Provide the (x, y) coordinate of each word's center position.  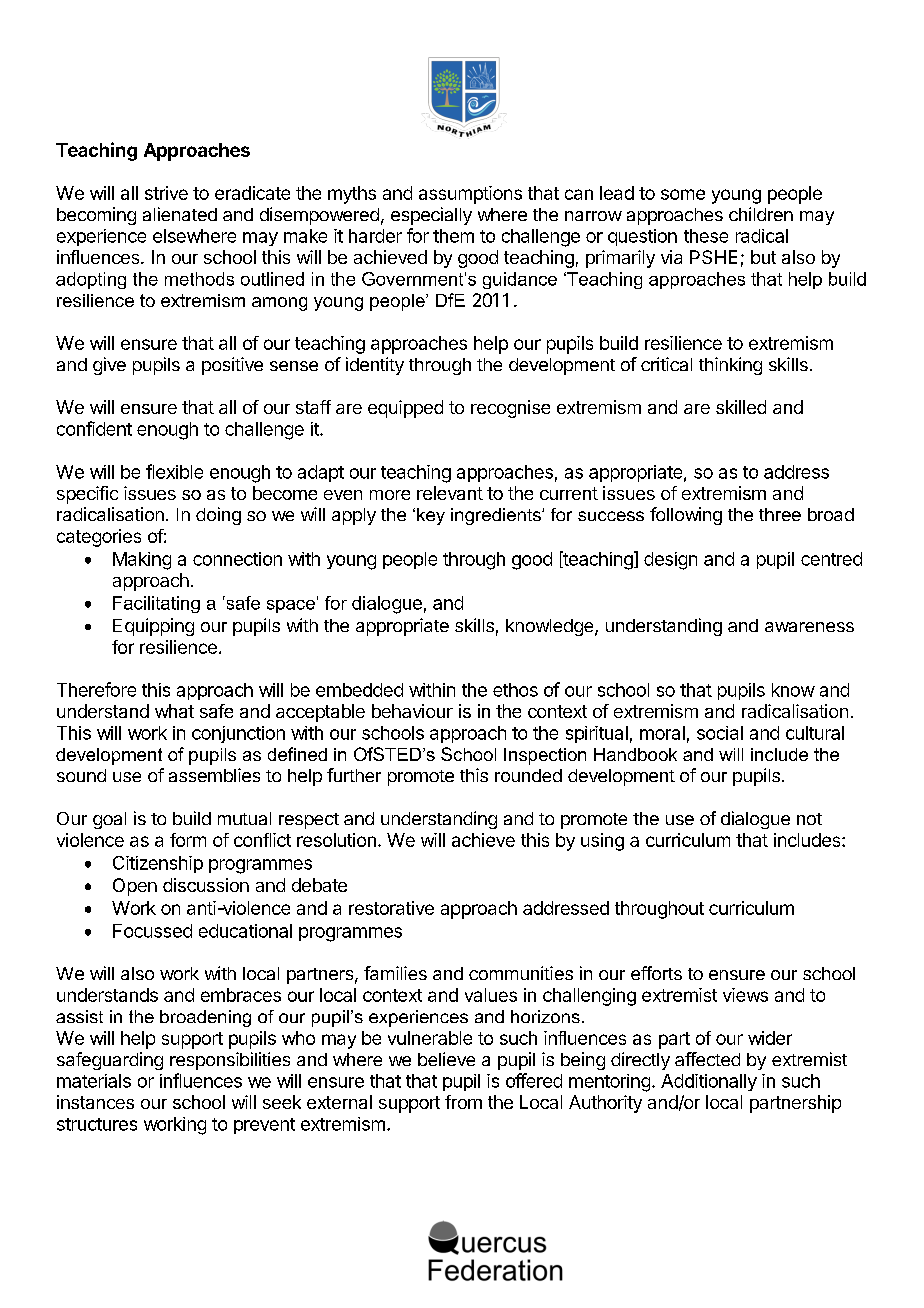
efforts (656, 973)
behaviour (412, 711)
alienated (180, 214)
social (720, 733)
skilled (741, 407)
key (431, 516)
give (109, 366)
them (453, 236)
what (174, 711)
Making (142, 561)
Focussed (152, 931)
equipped (405, 409)
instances (95, 1102)
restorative (391, 908)
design (670, 561)
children (761, 214)
